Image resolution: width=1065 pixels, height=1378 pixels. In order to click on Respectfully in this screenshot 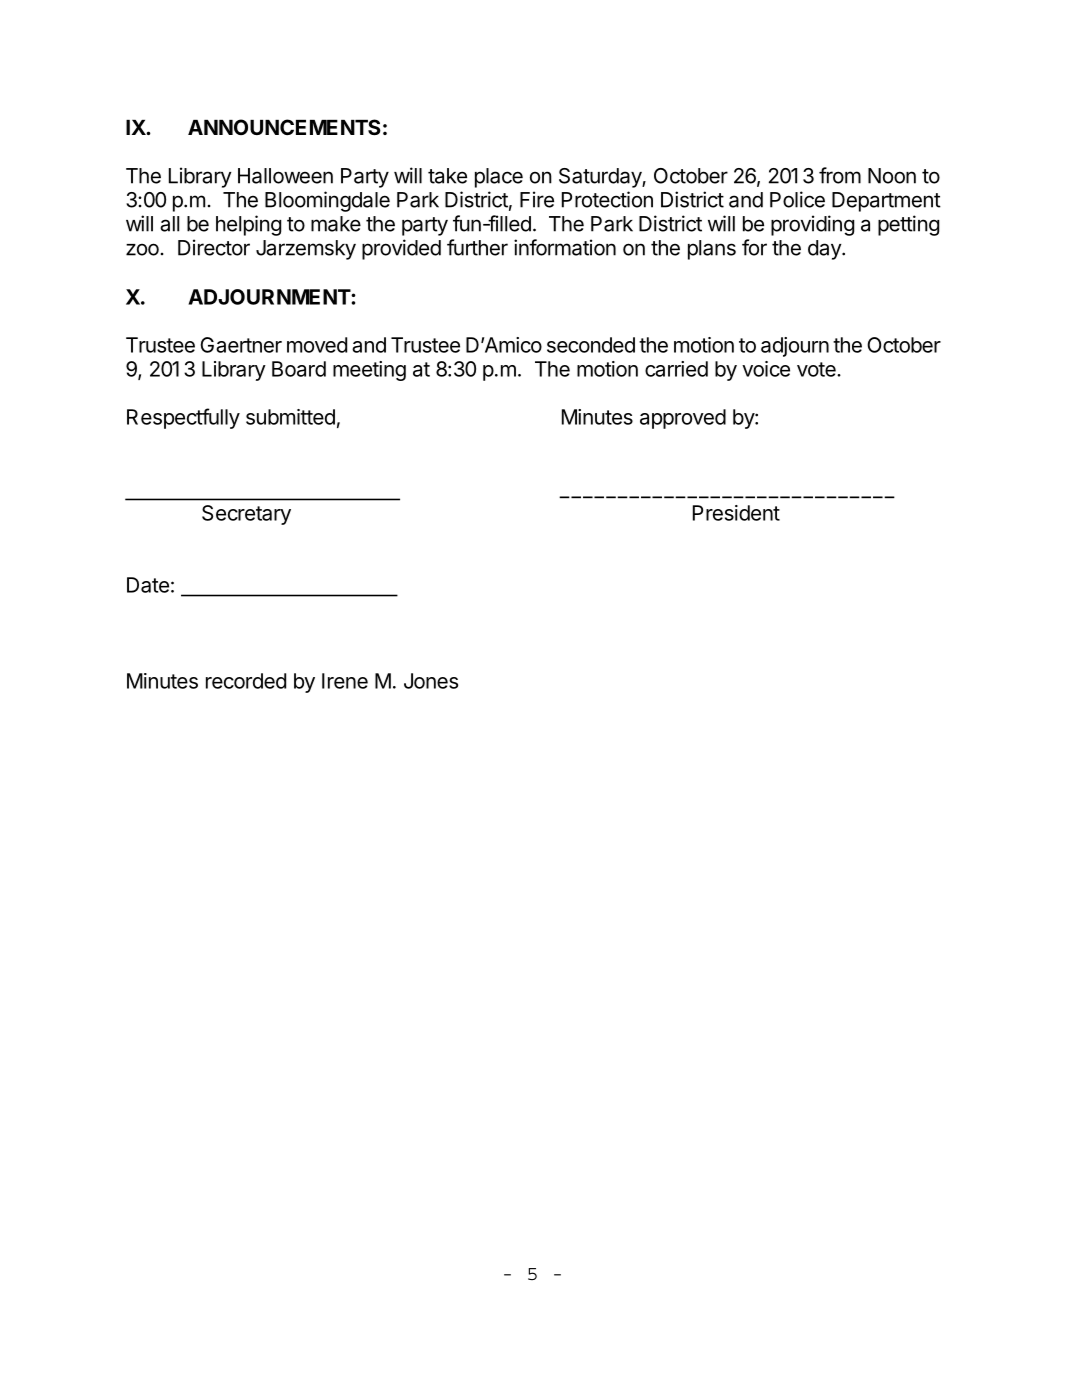, I will do `click(183, 418)`.
